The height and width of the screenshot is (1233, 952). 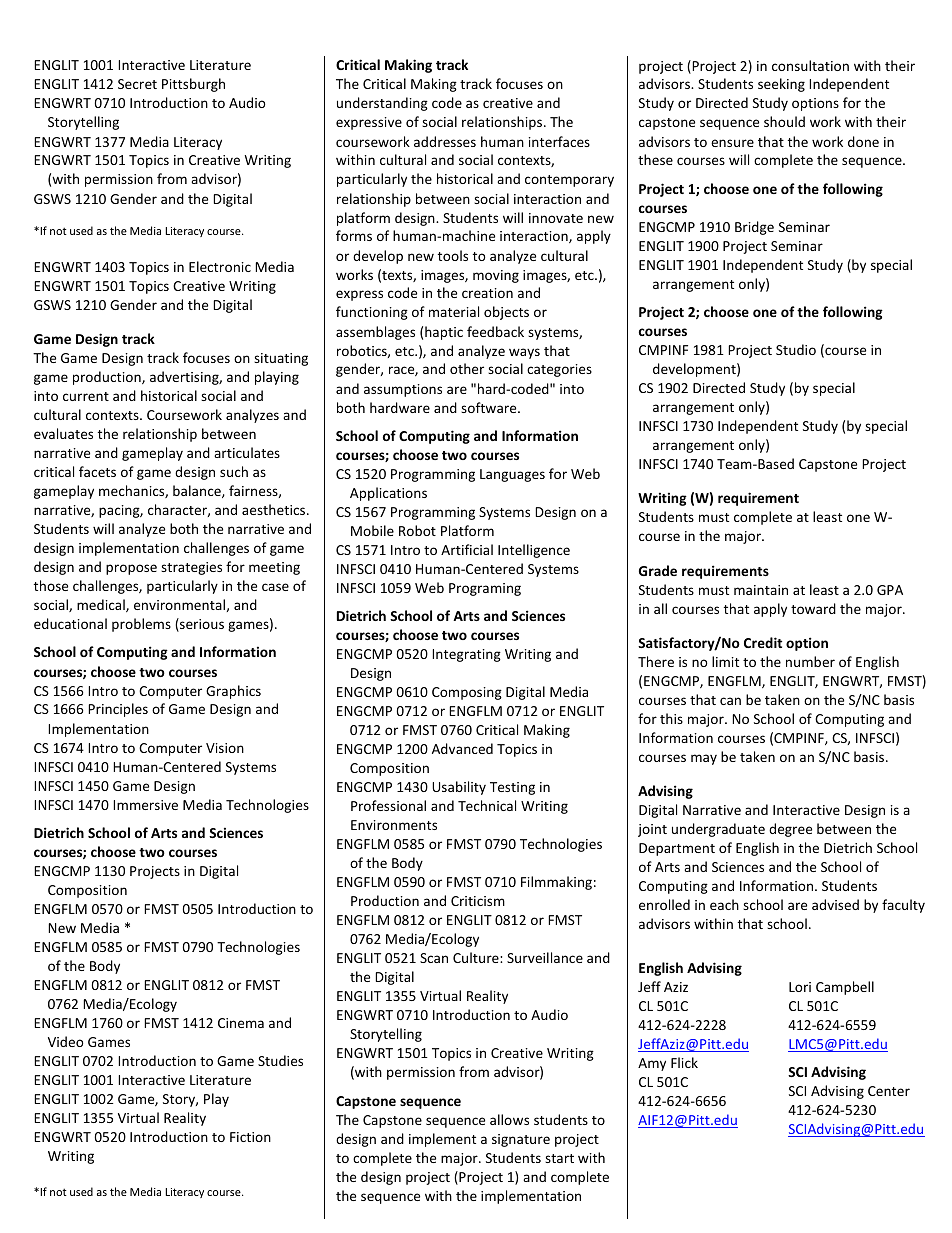 What do you see at coordinates (445, 141) in the screenshot?
I see `addresses` at bounding box center [445, 141].
